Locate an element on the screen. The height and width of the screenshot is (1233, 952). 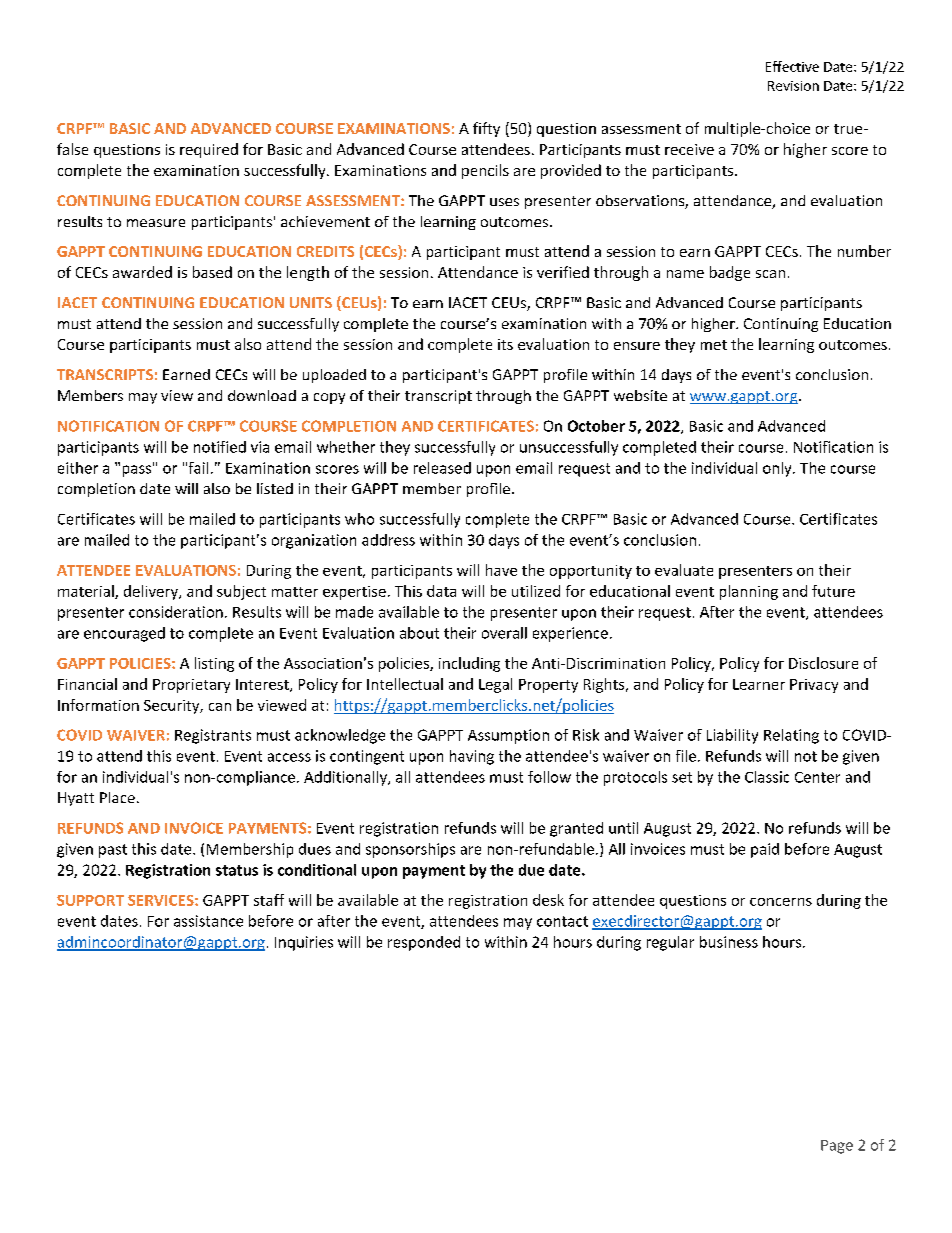
required is located at coordinates (209, 150).
